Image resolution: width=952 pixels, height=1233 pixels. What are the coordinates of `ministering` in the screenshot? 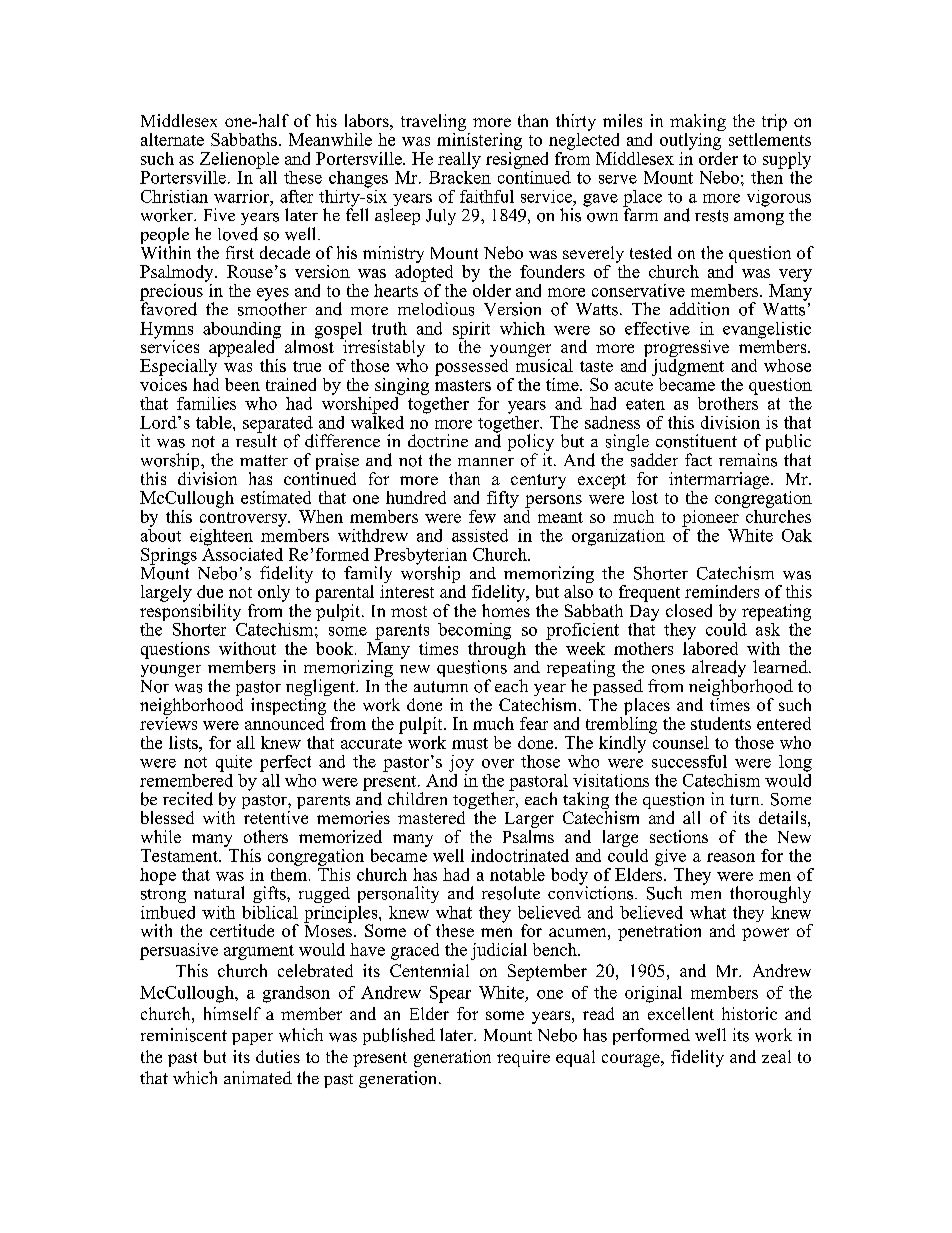 It's located at (479, 140).
